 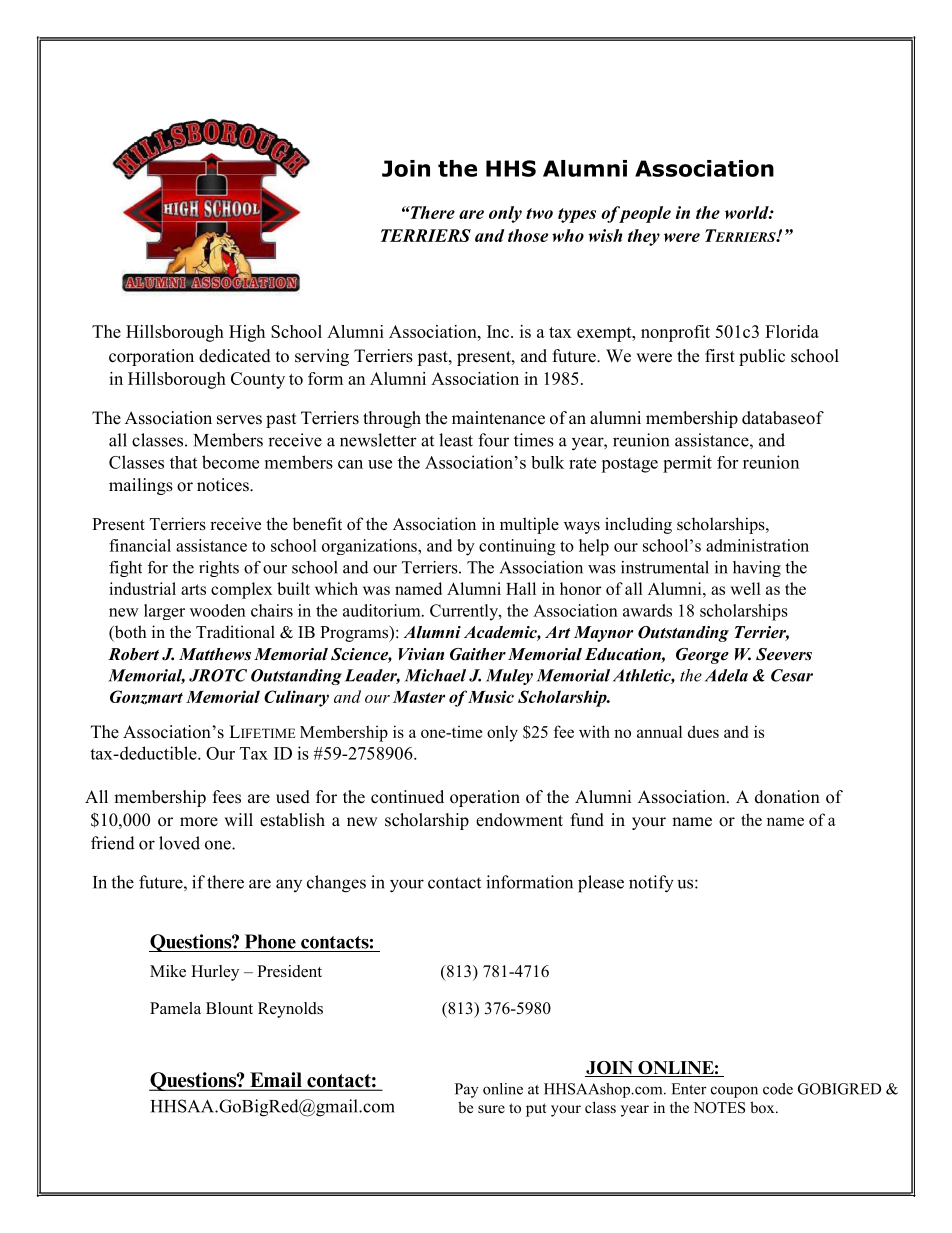 I want to click on High, so click(x=247, y=333).
